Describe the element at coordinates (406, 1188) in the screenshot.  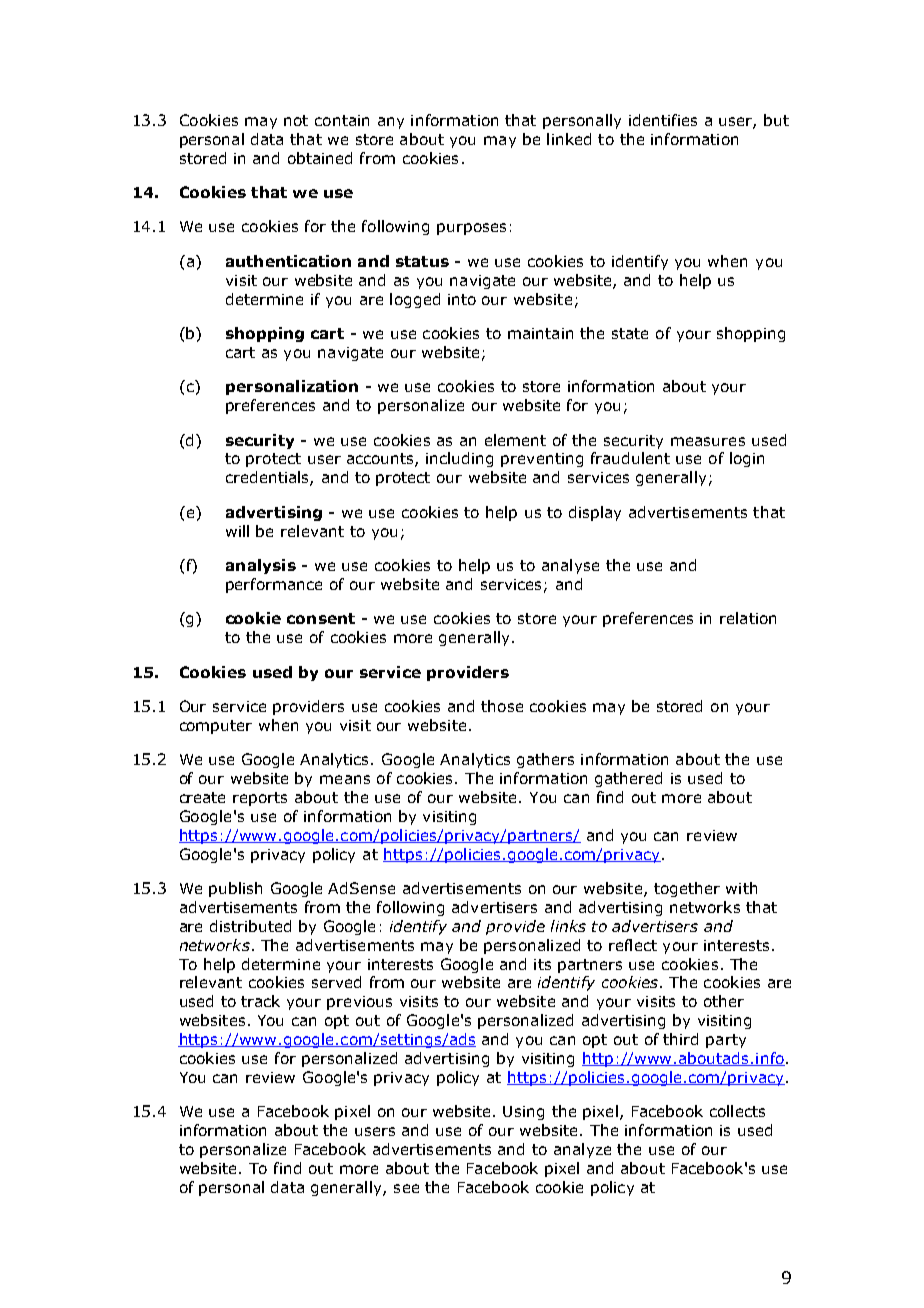
I see `see` at that location.
